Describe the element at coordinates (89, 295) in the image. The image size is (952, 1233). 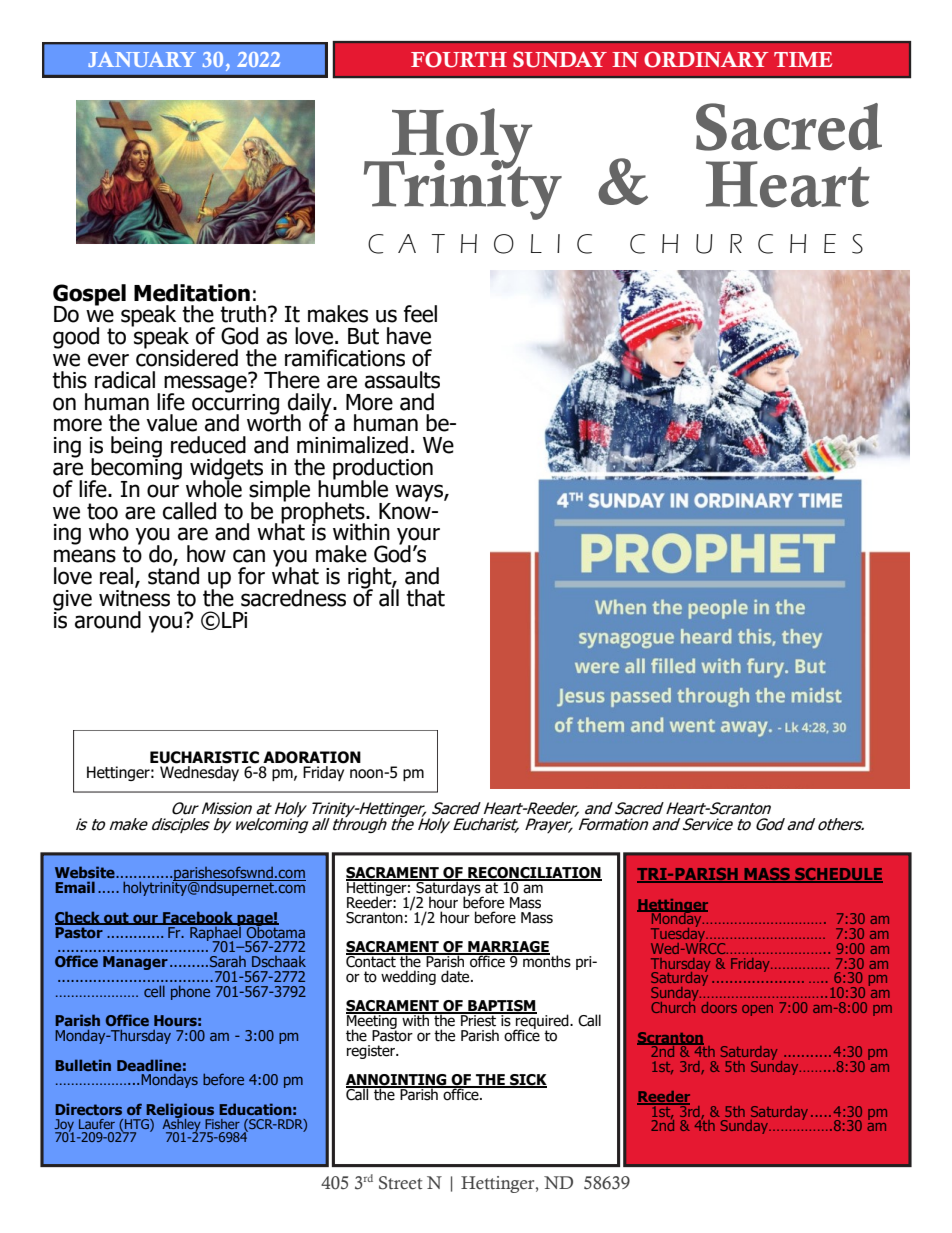
I see `Gospel` at that location.
